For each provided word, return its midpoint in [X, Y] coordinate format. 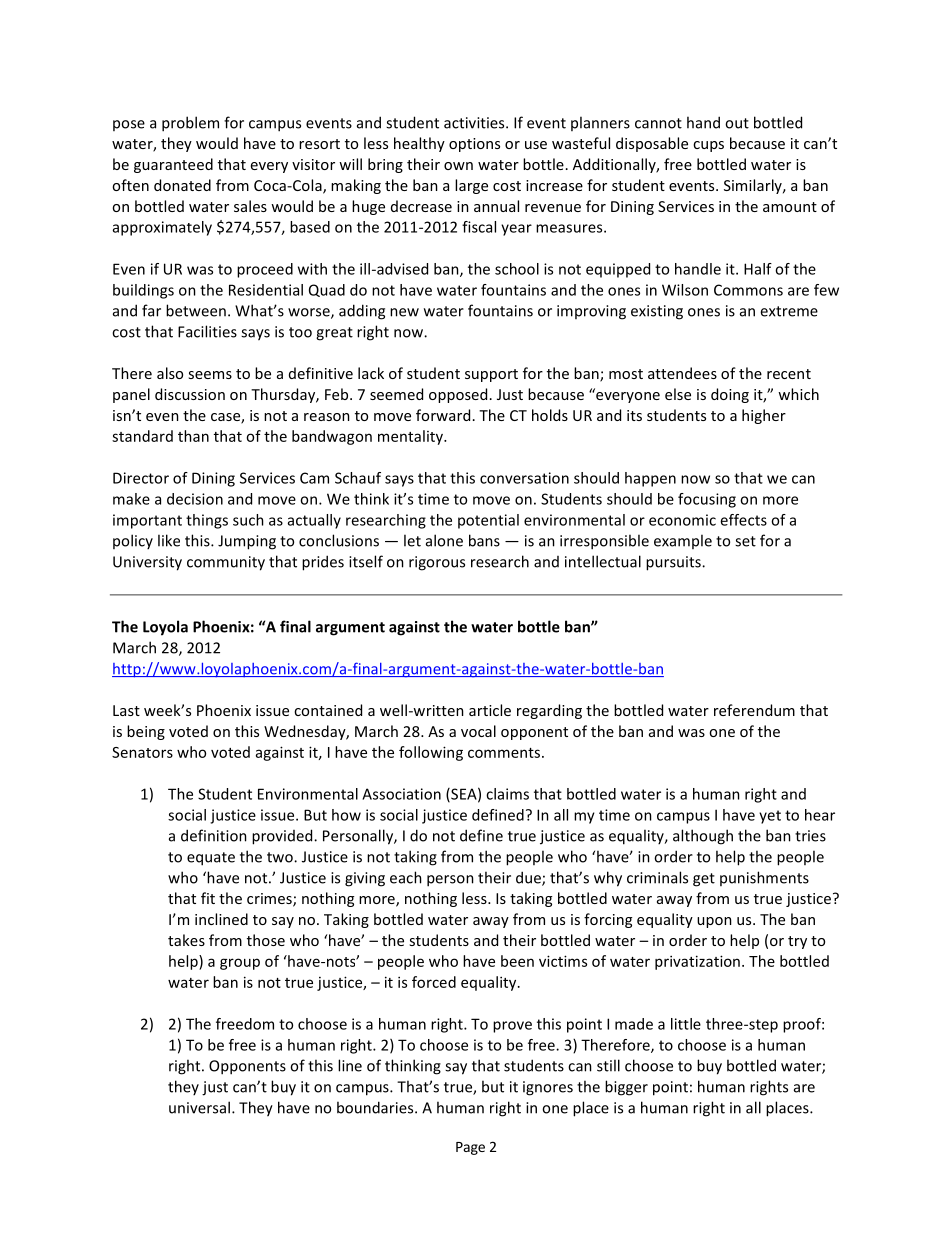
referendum [754, 710]
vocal [478, 731]
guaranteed [173, 165]
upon [714, 922]
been [517, 961]
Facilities [207, 331]
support [491, 375]
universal [199, 1107]
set [745, 541]
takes [186, 940]
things [207, 521]
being [146, 732]
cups [708, 146]
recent [789, 374]
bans [484, 540]
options [474, 145]
